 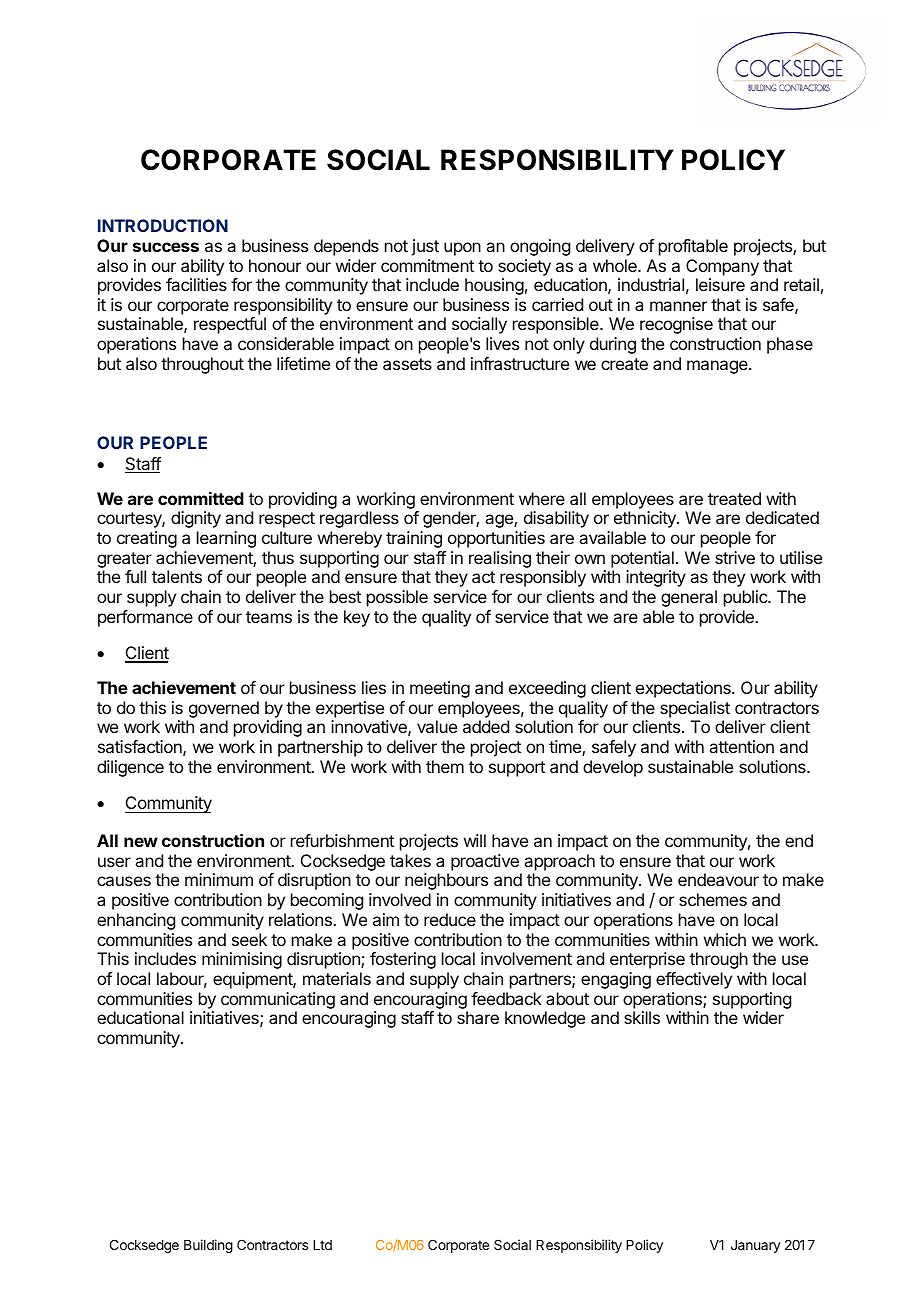 I want to click on Company, so click(x=722, y=267).
